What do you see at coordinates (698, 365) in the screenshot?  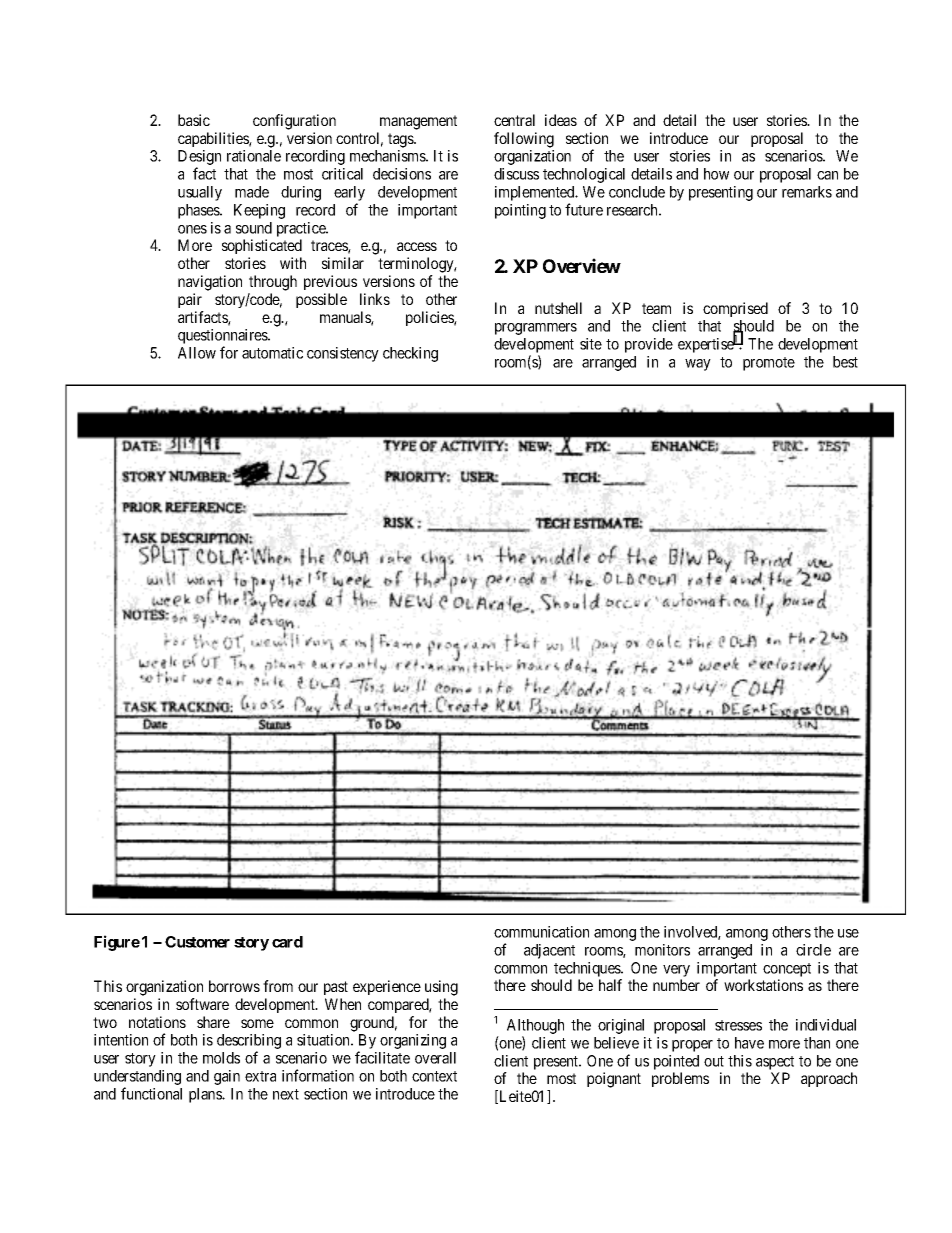 I see `way` at bounding box center [698, 365].
